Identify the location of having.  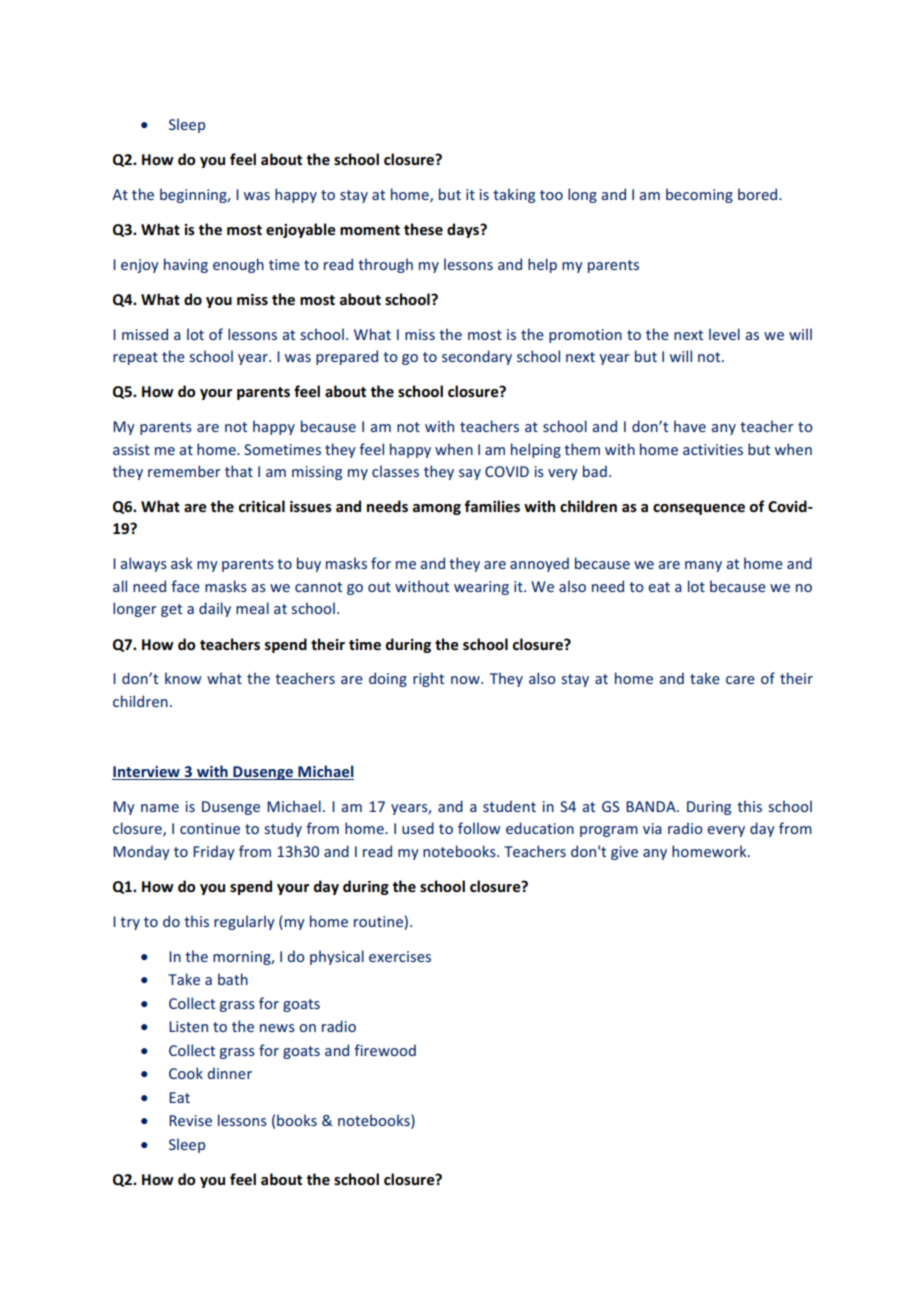
(186, 265).
